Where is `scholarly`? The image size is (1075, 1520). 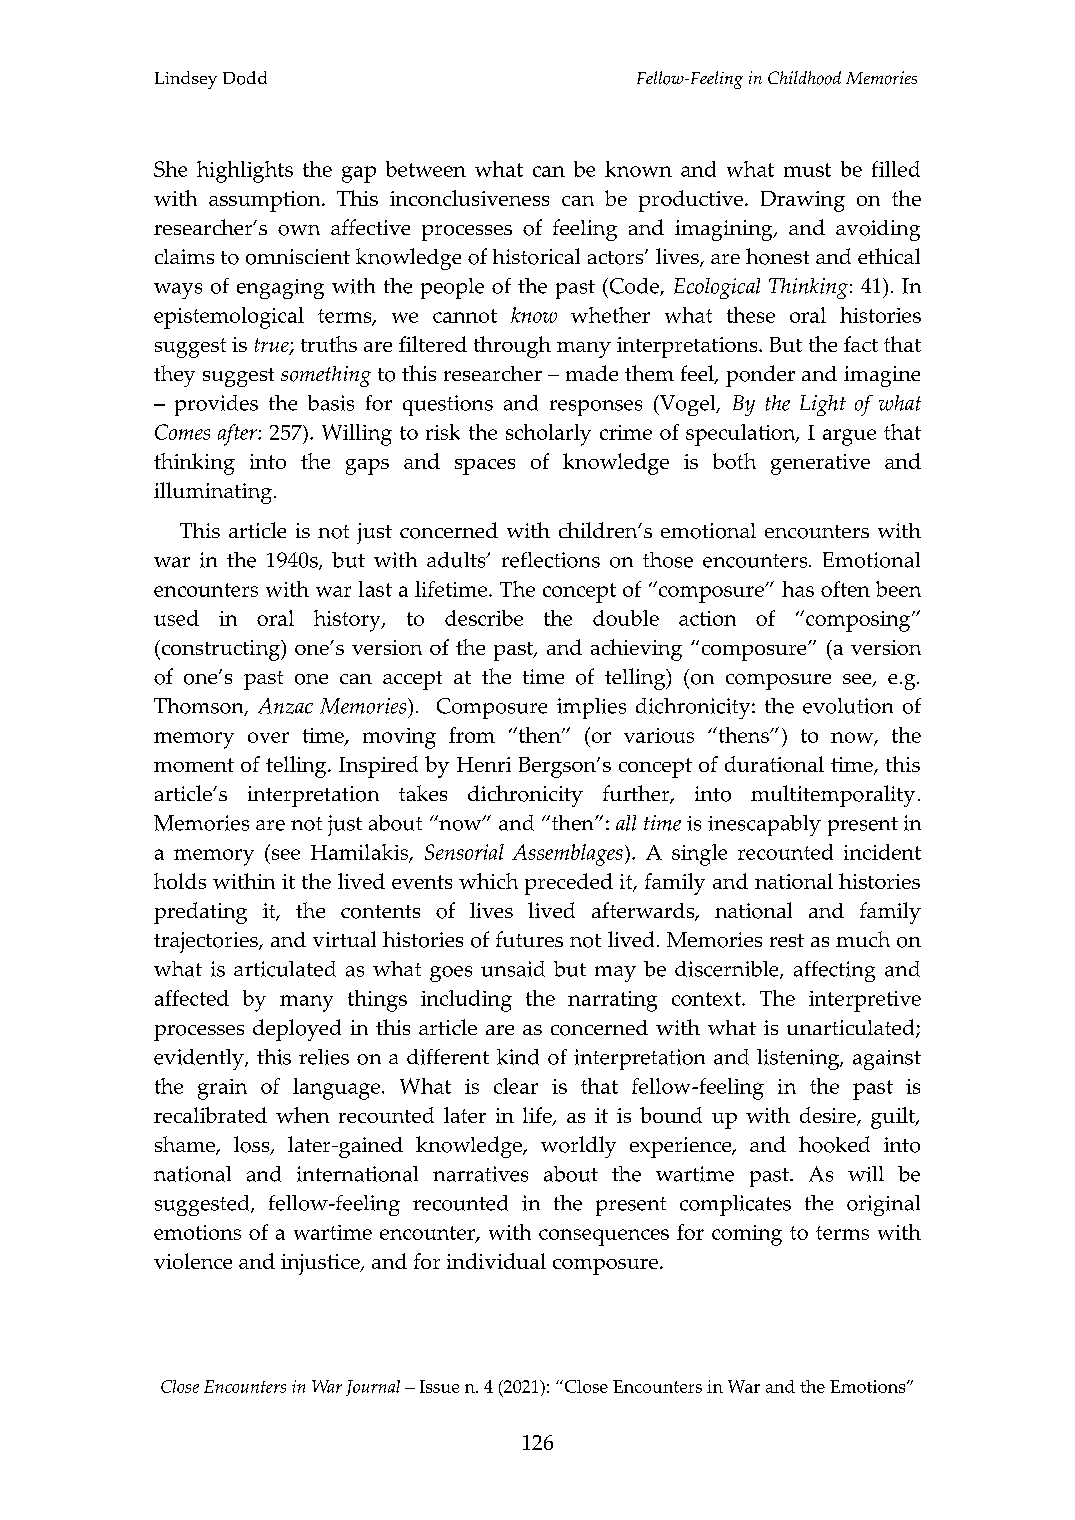 scholarly is located at coordinates (548, 435).
